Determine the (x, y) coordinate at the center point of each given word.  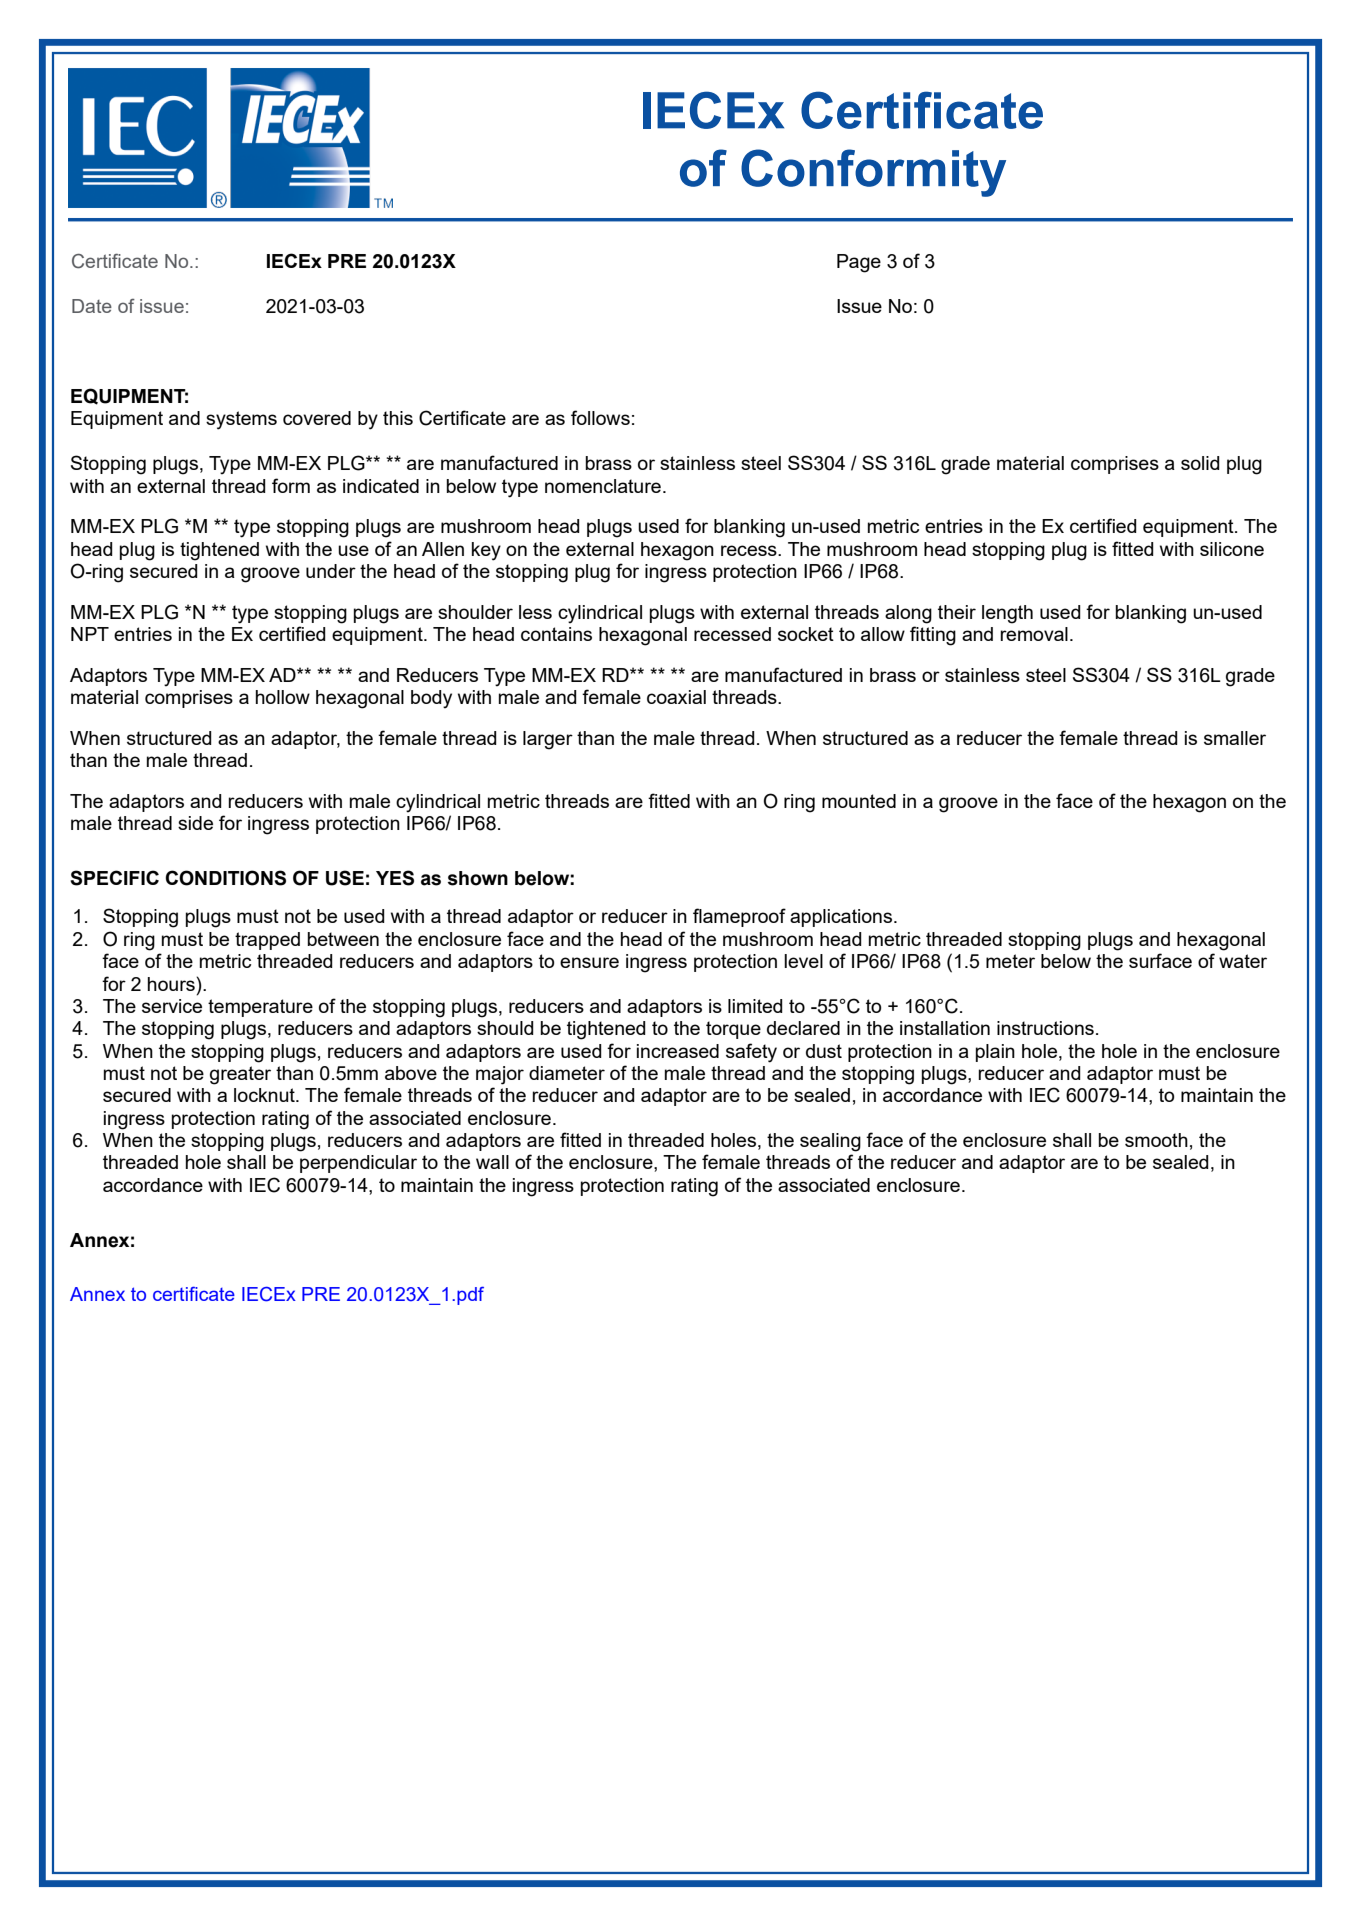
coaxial (676, 697)
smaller (1235, 738)
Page (859, 263)
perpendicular (358, 1164)
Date (92, 306)
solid (1200, 463)
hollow (283, 697)
